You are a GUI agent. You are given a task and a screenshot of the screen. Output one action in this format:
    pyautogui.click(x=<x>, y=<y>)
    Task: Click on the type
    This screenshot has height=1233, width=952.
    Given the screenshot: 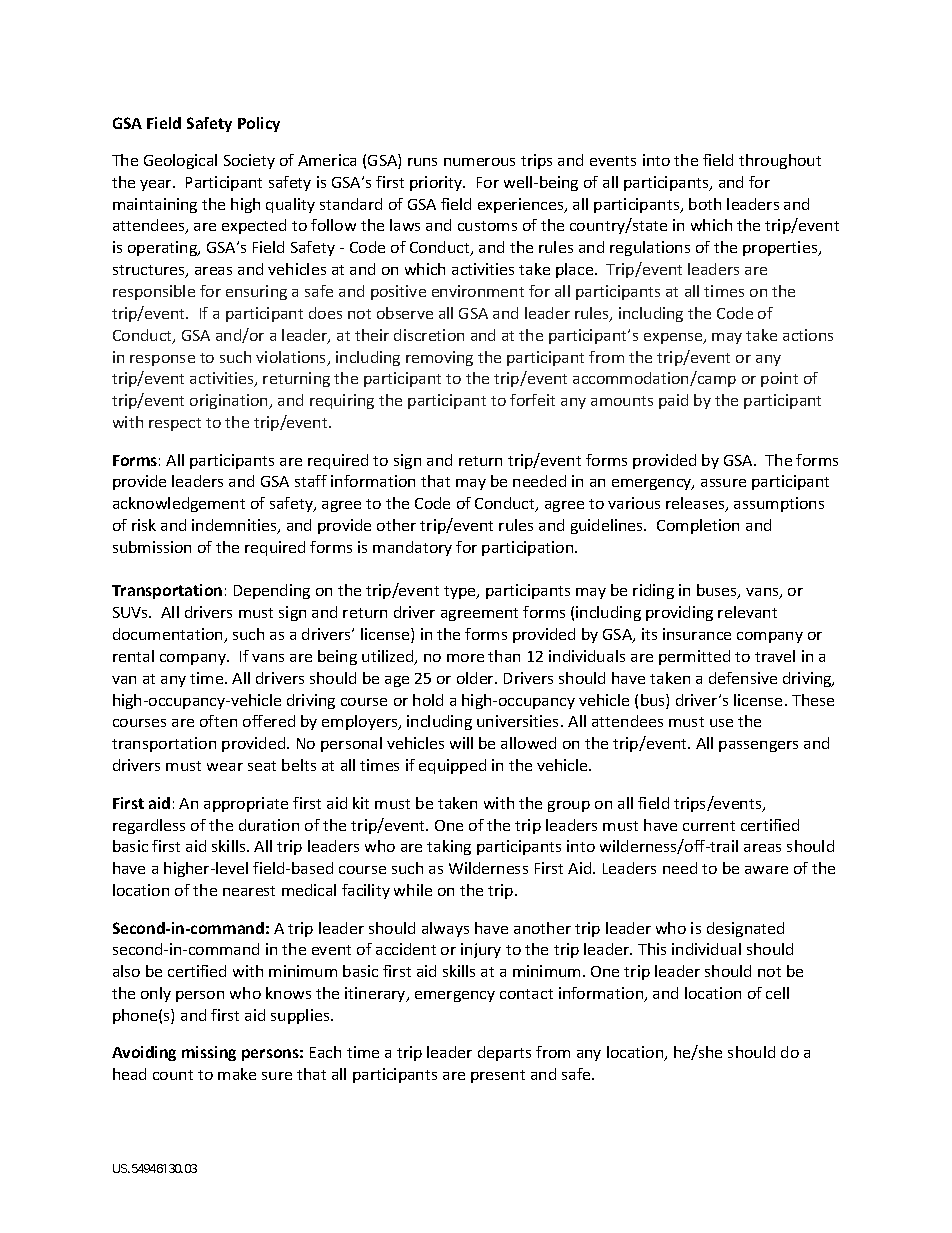 What is the action you would take?
    pyautogui.click(x=461, y=592)
